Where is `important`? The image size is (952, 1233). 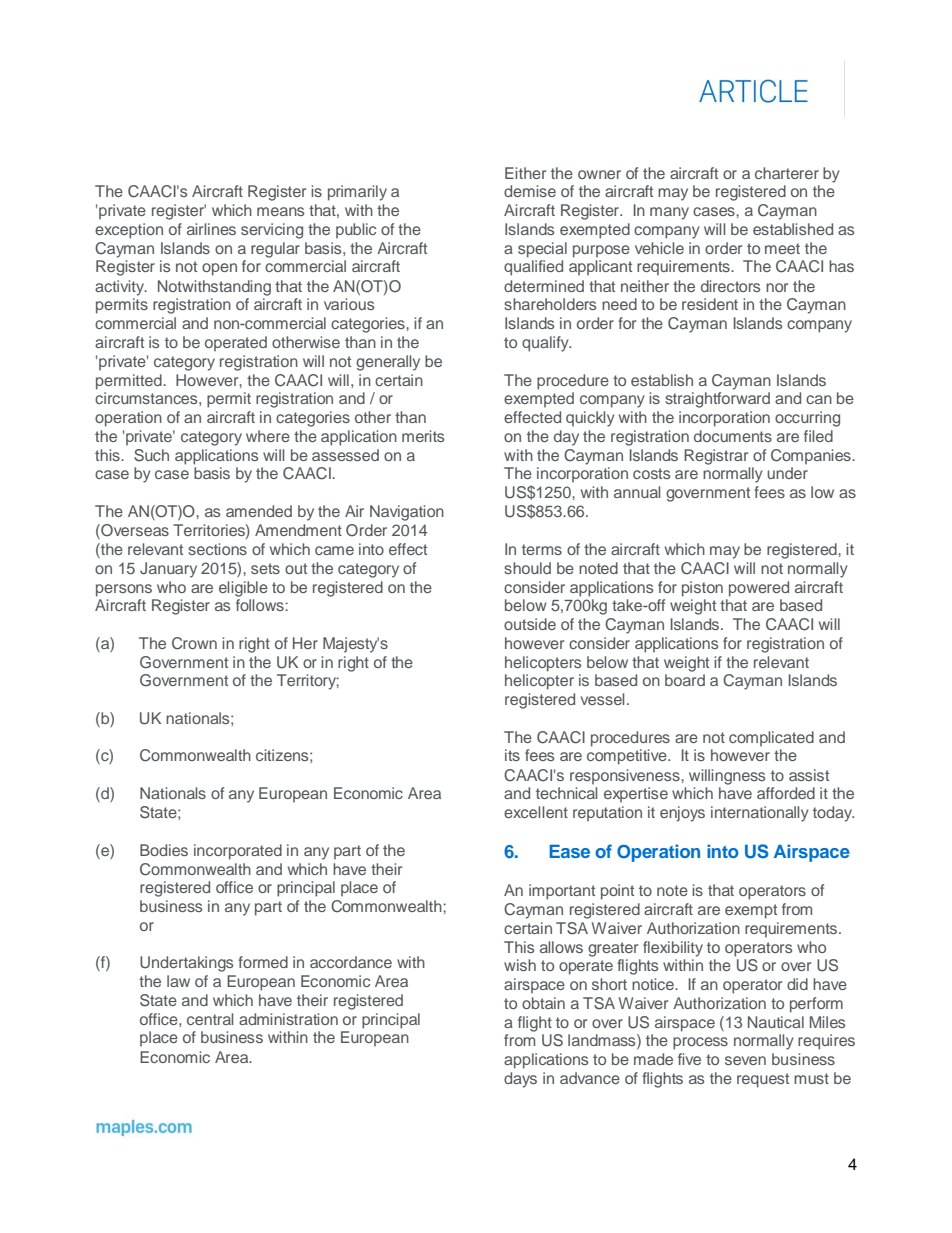 important is located at coordinates (562, 892).
